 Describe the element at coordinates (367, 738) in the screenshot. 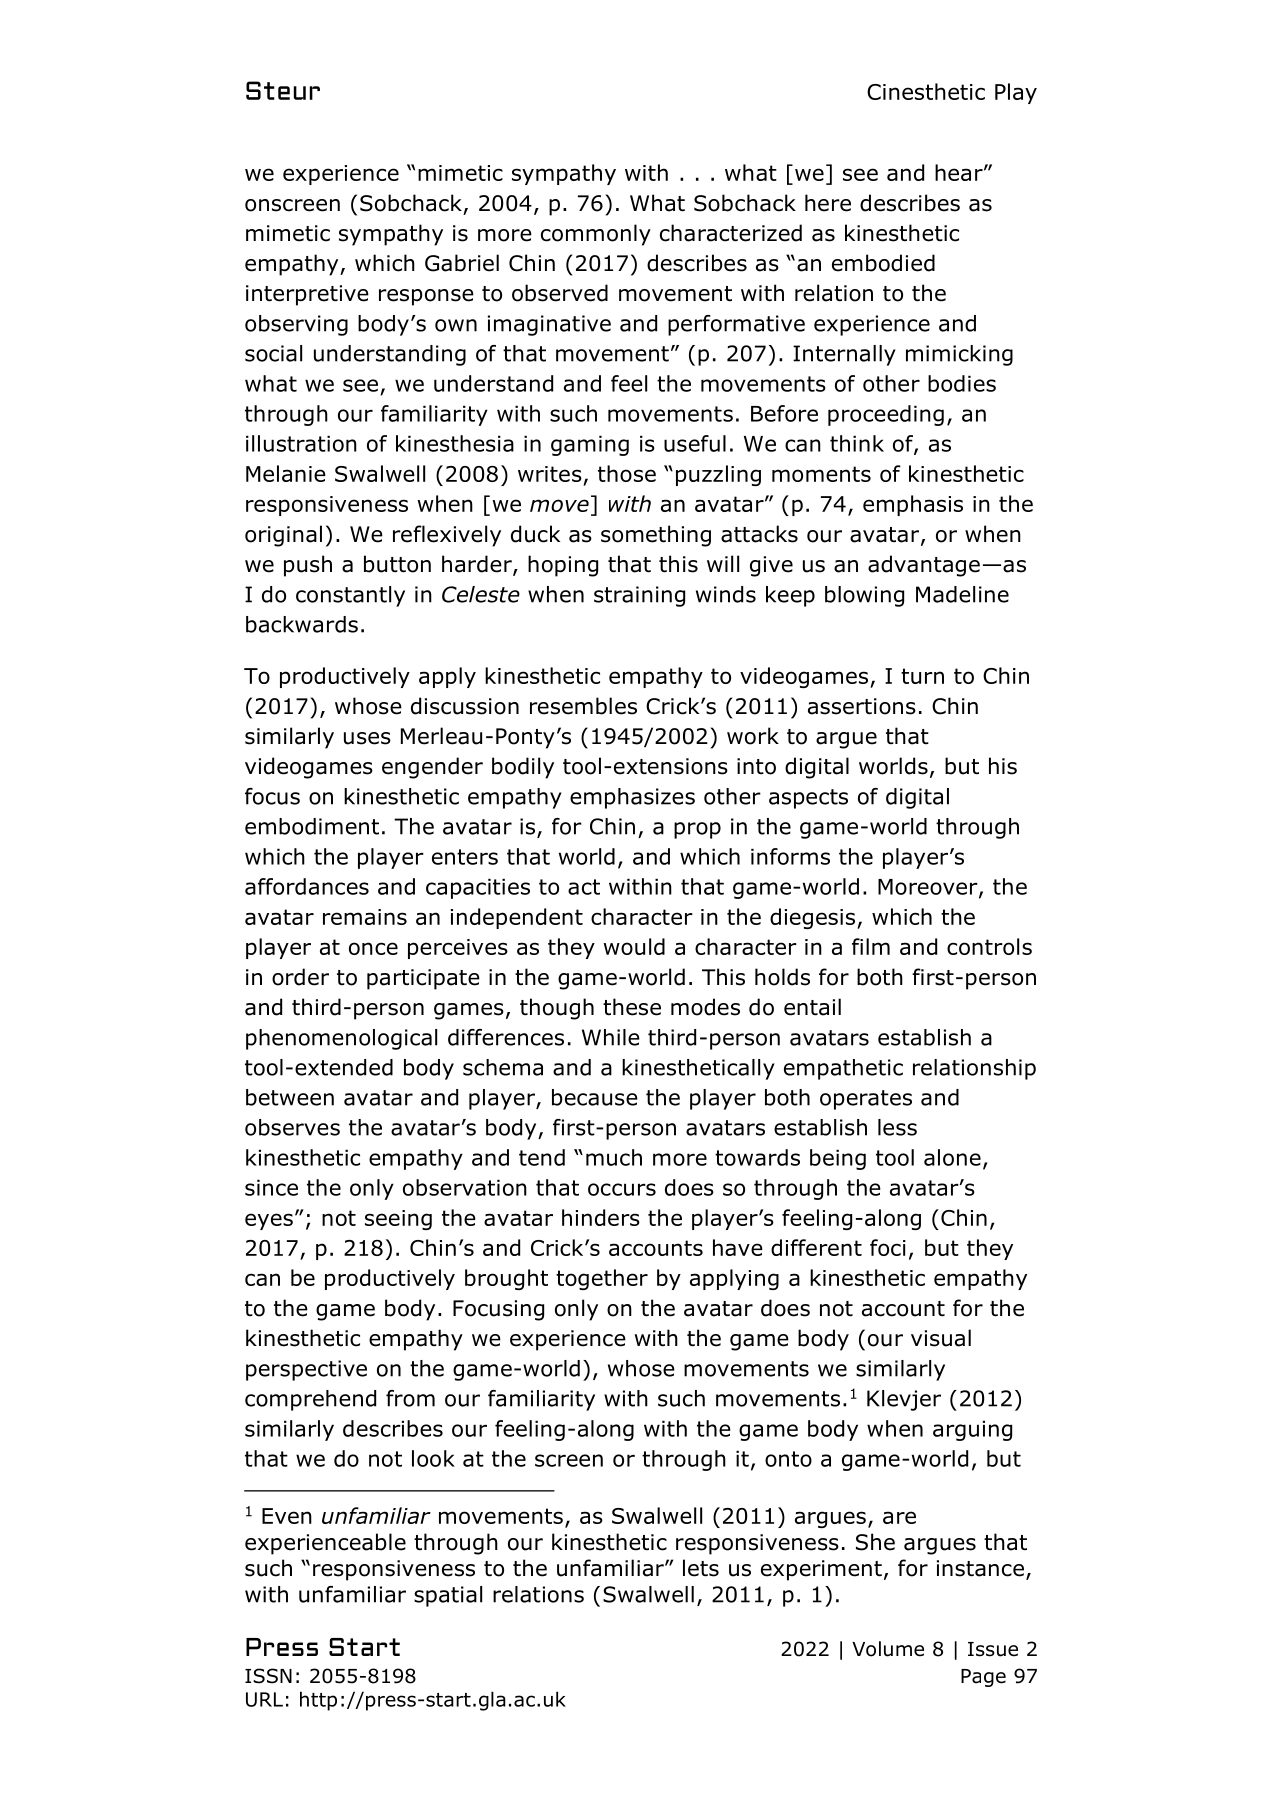

I see `uses` at that location.
